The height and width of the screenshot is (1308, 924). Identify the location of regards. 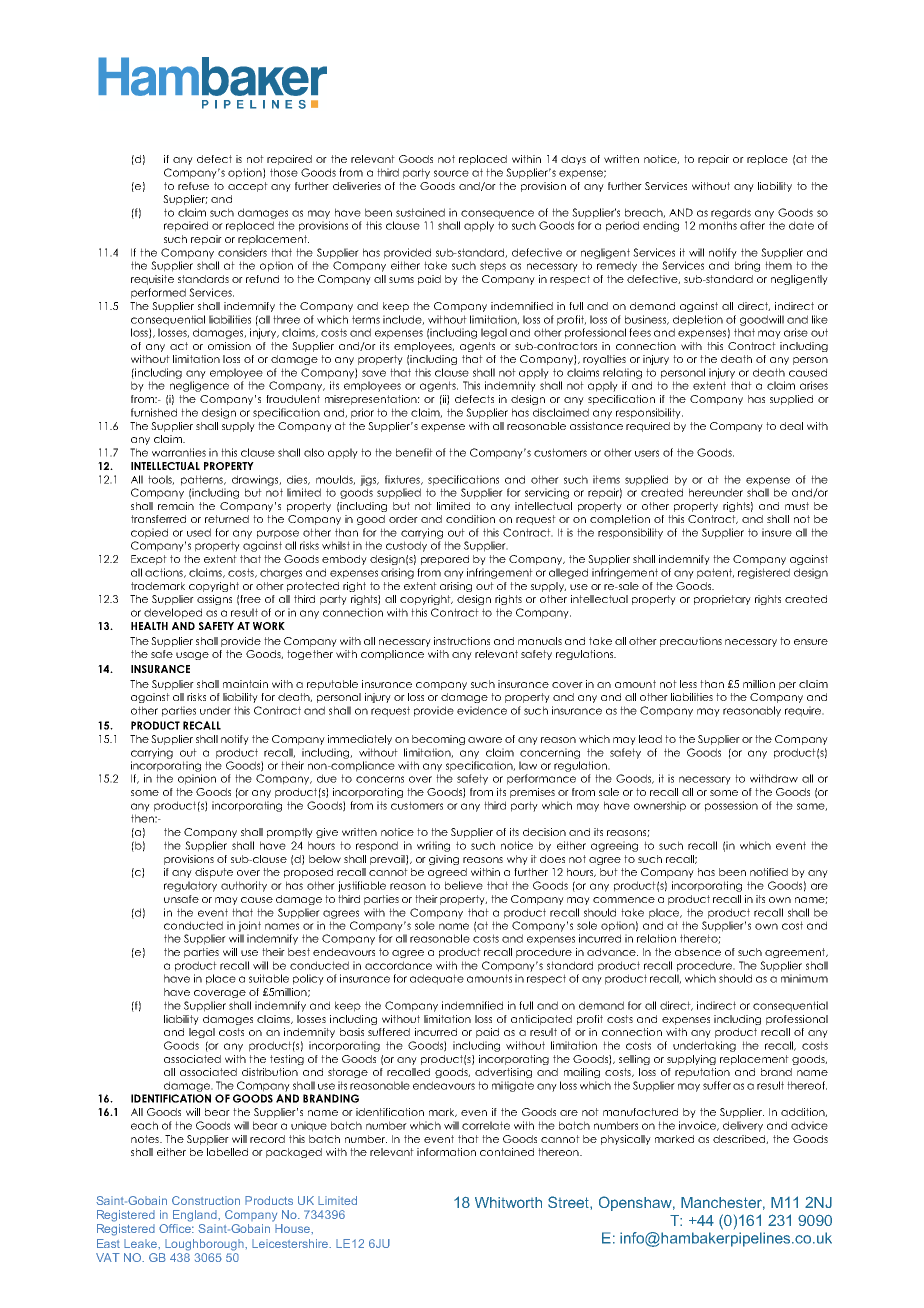
(731, 213).
